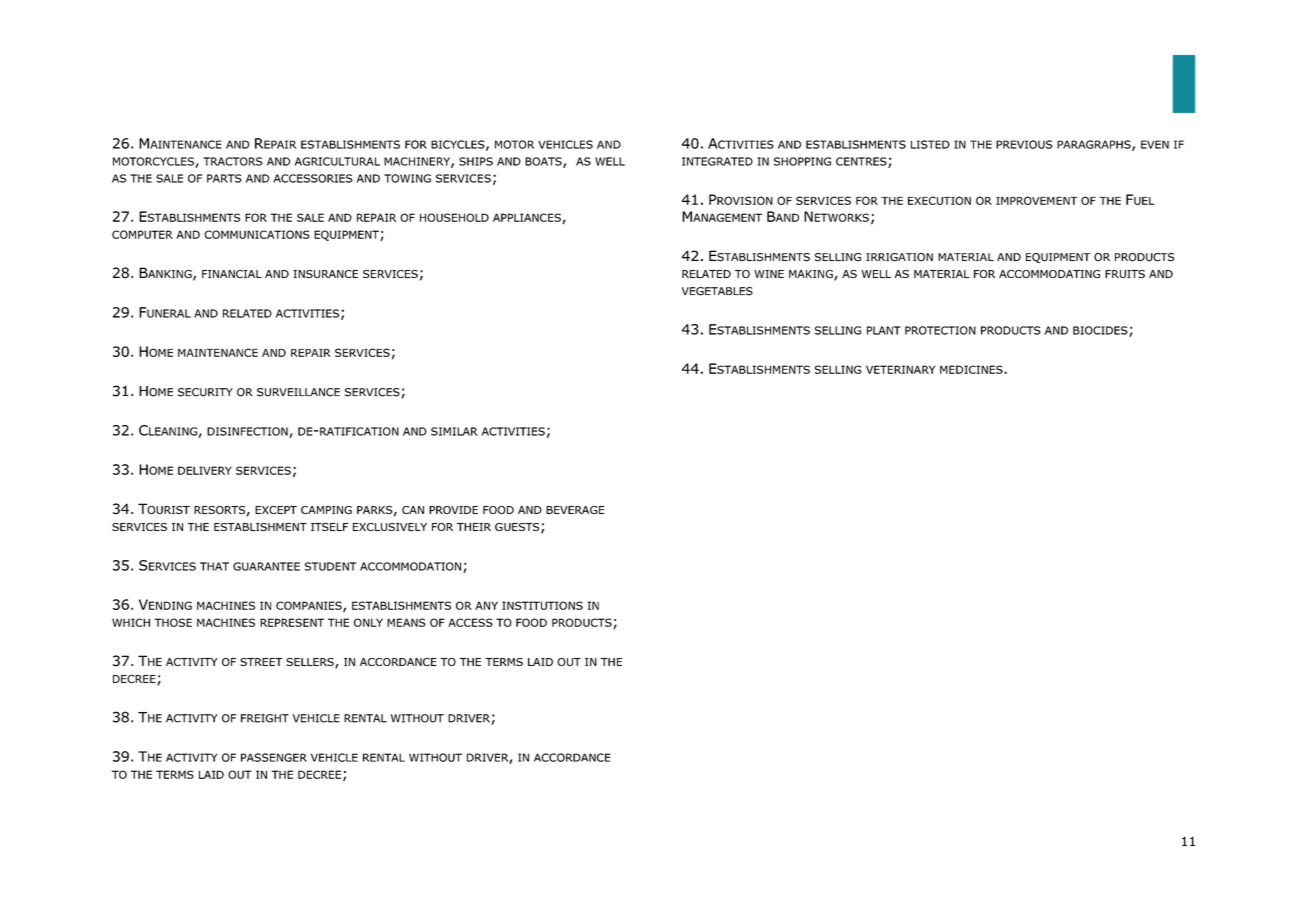 The width and height of the page is (1308, 924). I want to click on PREVIOUS, so click(1024, 144).
